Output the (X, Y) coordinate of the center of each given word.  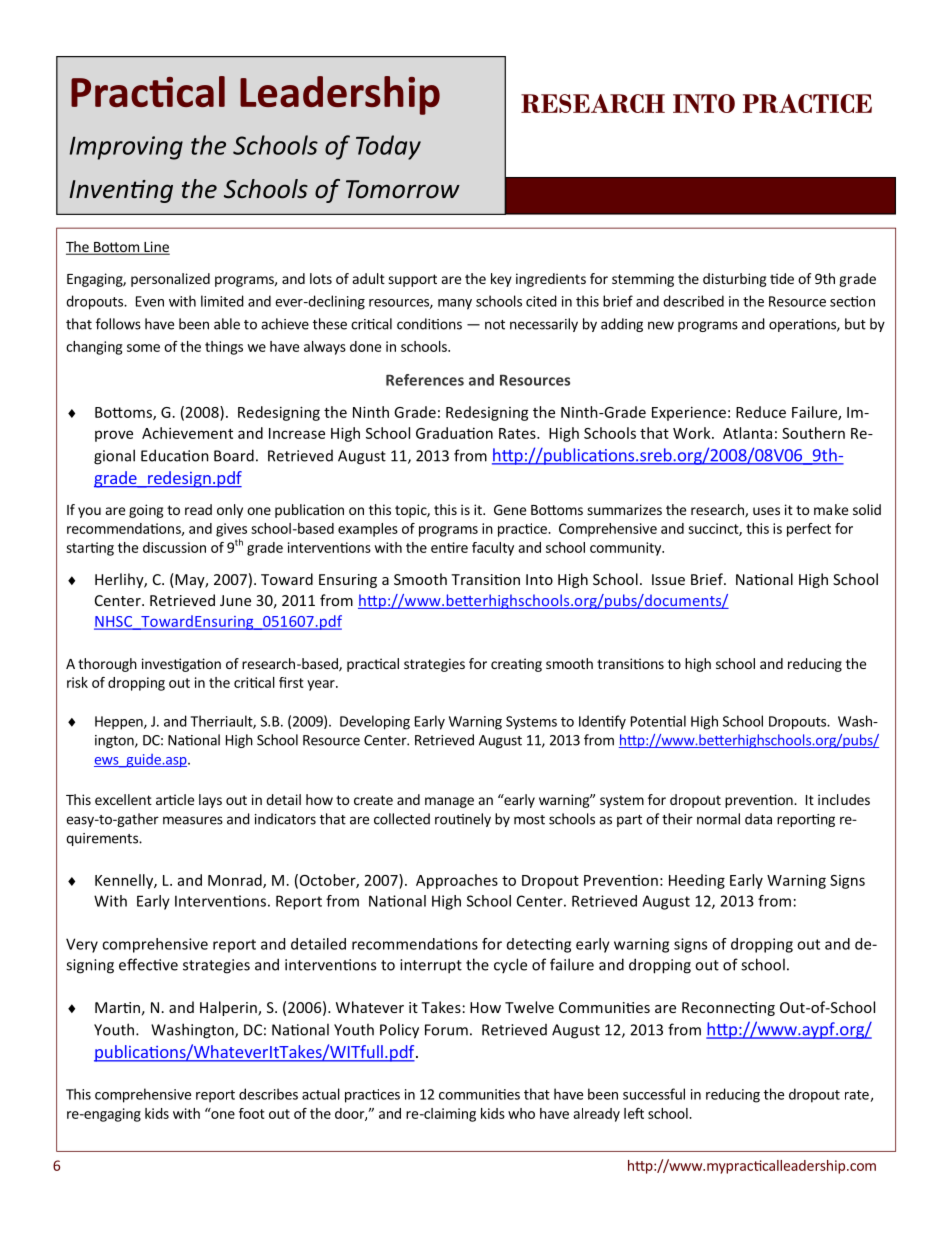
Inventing (121, 191)
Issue (668, 579)
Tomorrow (403, 189)
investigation (181, 665)
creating (516, 665)
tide (782, 278)
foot (252, 1113)
